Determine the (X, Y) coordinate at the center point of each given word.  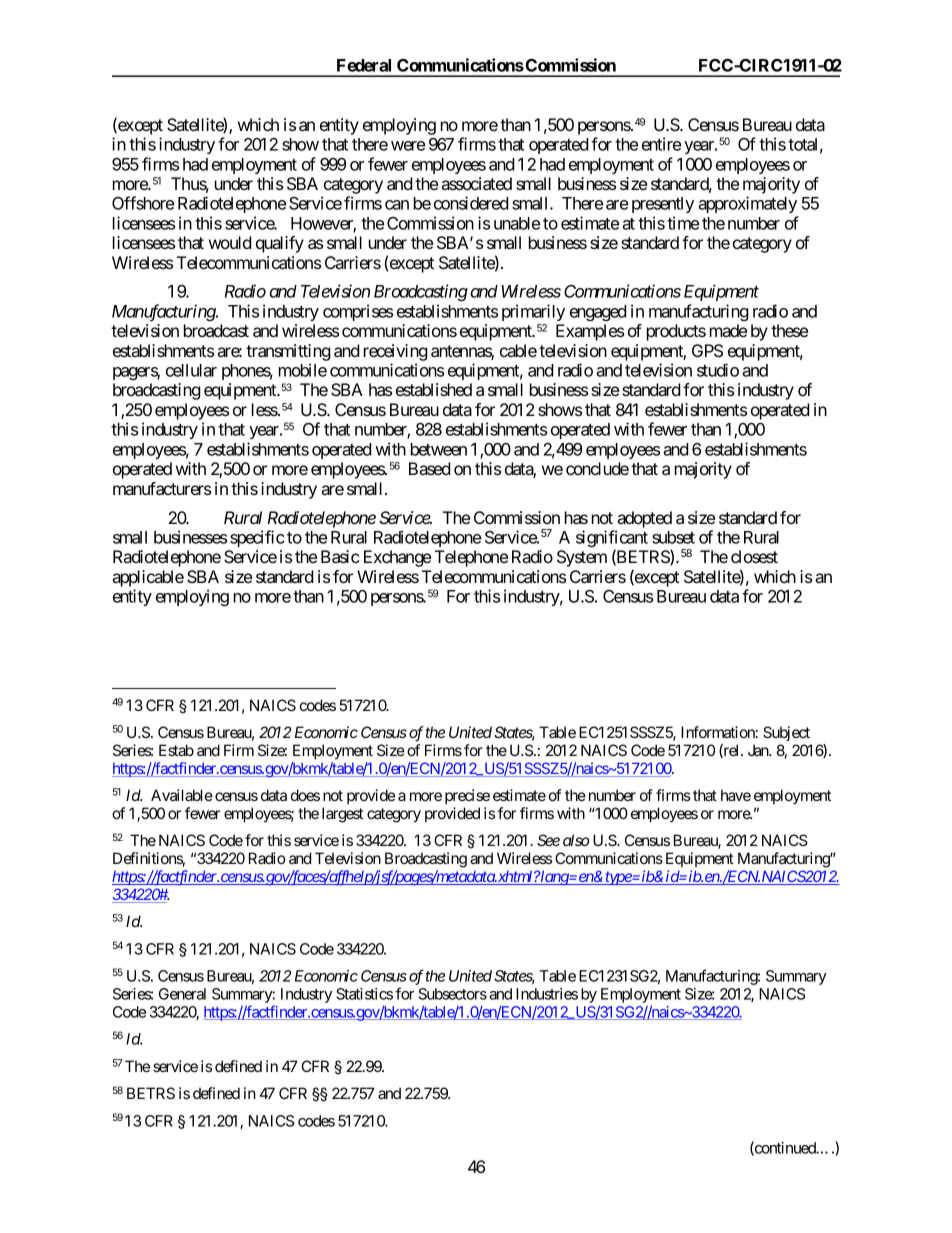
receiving (396, 352)
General (182, 994)
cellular (191, 370)
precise (467, 796)
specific (257, 538)
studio (718, 370)
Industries (547, 994)
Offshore (143, 203)
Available (182, 795)
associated (477, 183)
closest (754, 556)
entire (661, 144)
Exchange (397, 558)
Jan (759, 750)
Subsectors (453, 994)
